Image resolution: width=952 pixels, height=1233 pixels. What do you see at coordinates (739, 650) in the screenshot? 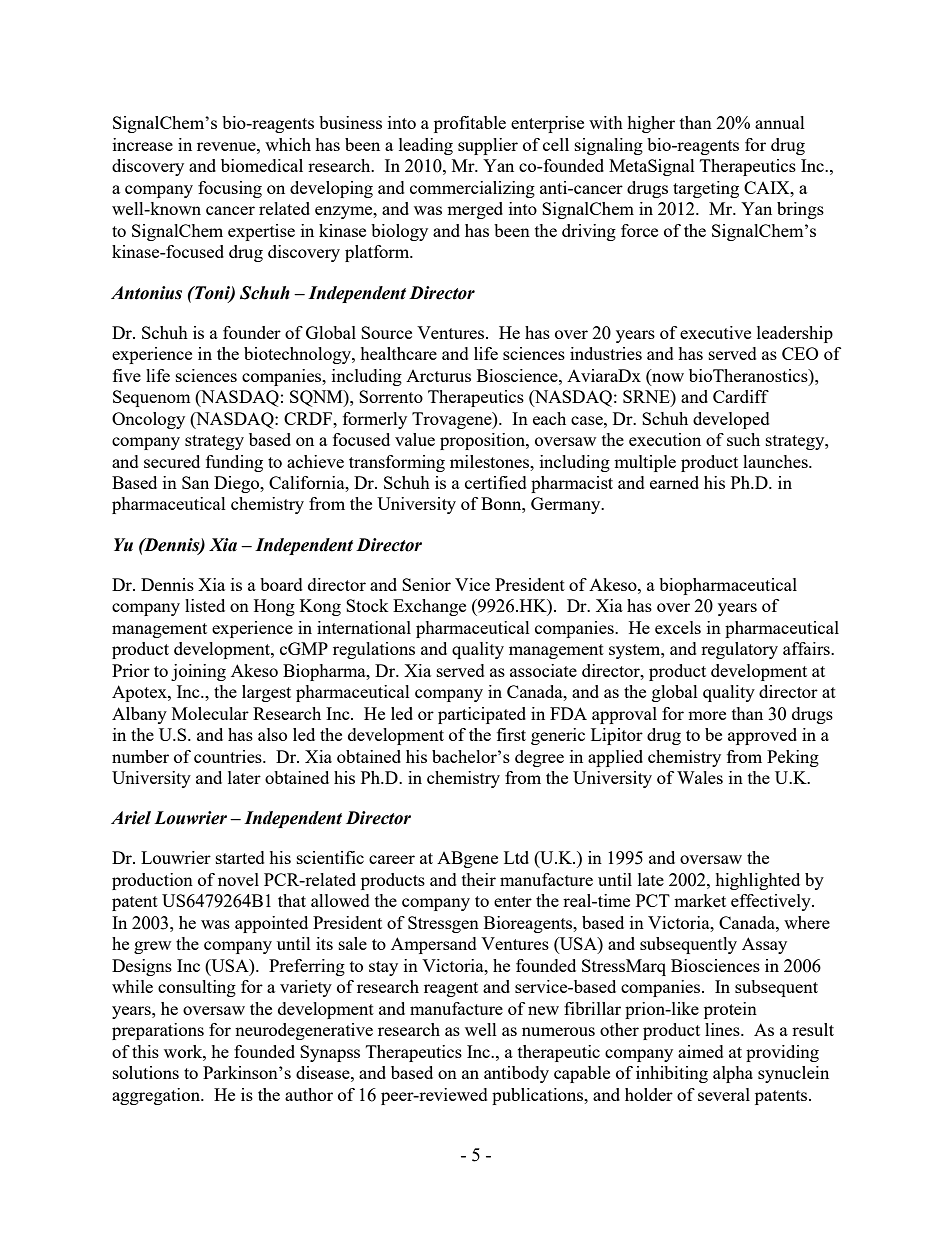
I see `regulatory` at bounding box center [739, 650].
